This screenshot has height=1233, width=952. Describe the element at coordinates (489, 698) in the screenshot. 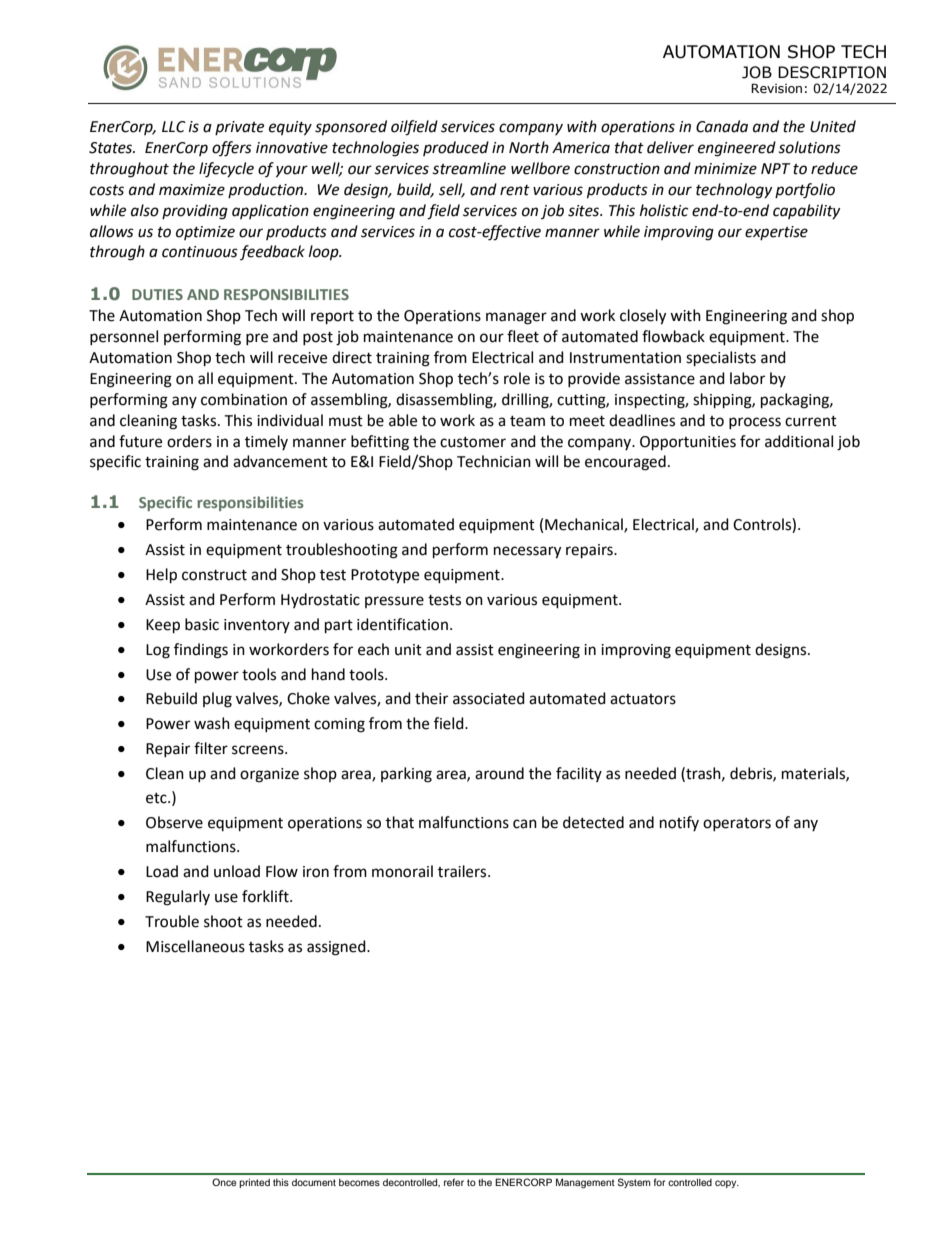

I see `associated` at that location.
